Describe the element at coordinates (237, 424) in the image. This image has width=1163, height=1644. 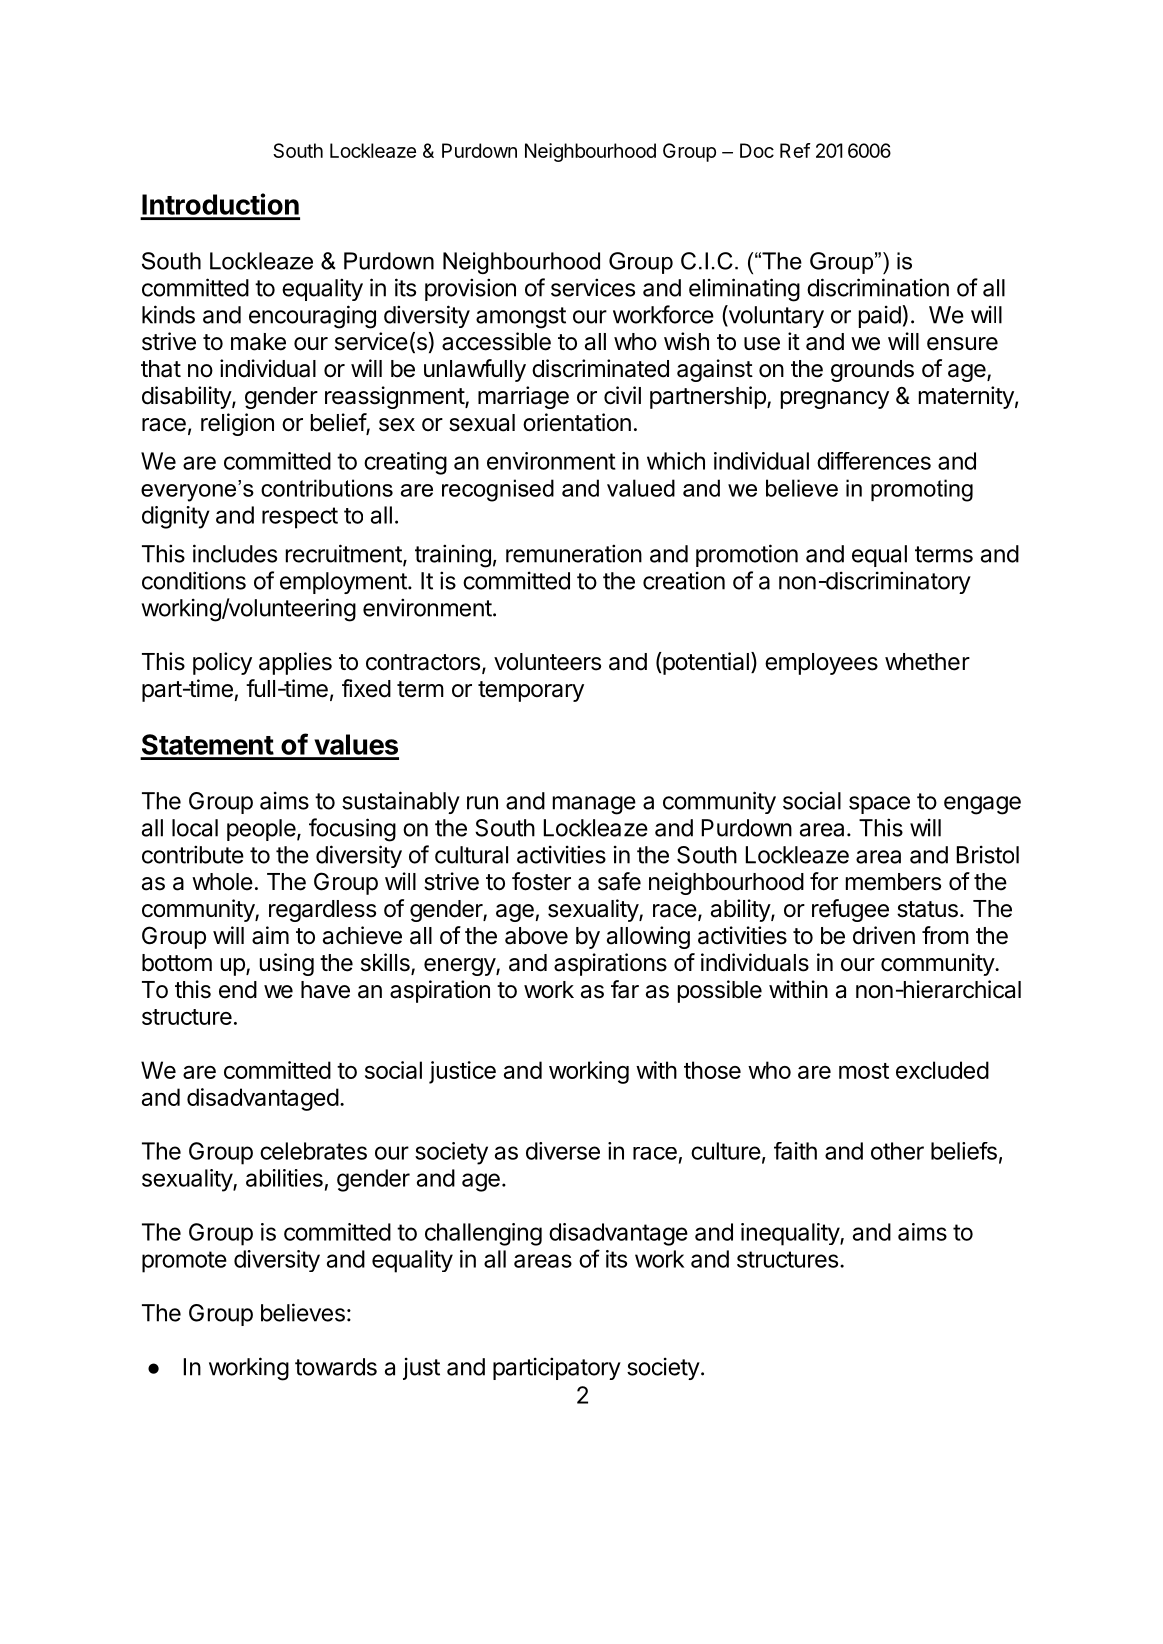
I see `religion` at that location.
